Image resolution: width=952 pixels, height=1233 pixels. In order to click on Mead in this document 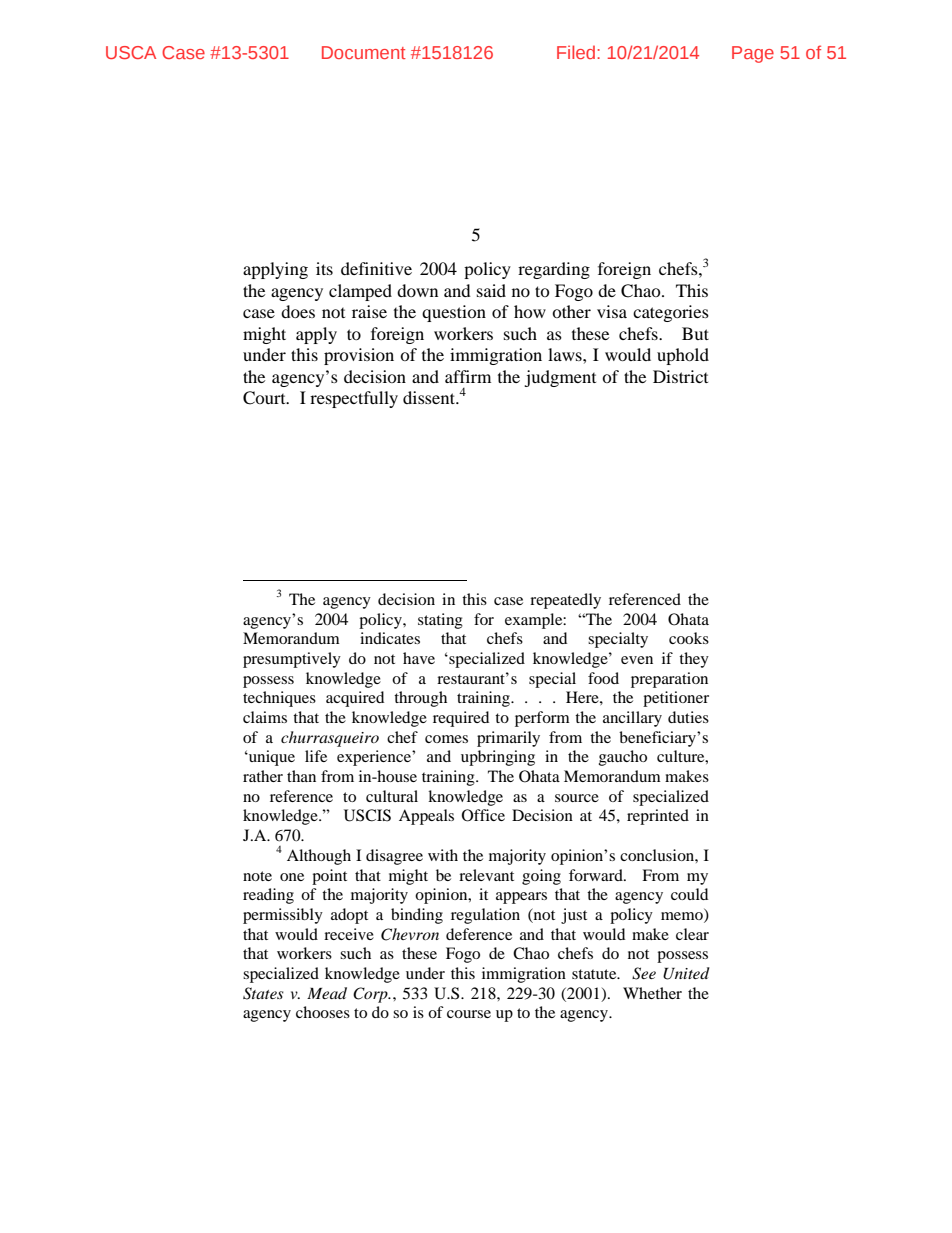, I will do `click(327, 993)`.
